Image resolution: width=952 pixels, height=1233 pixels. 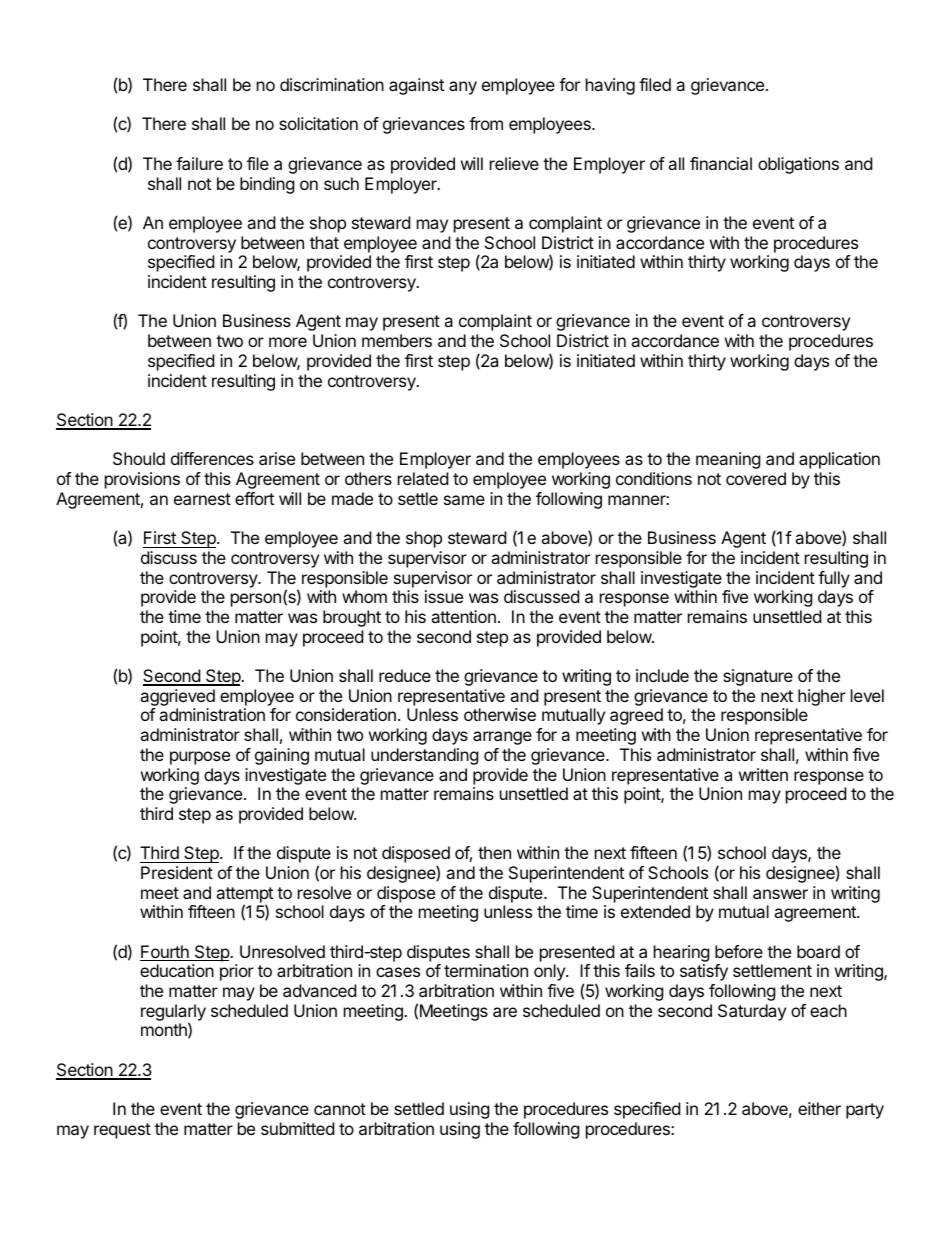 I want to click on from, so click(x=486, y=123).
